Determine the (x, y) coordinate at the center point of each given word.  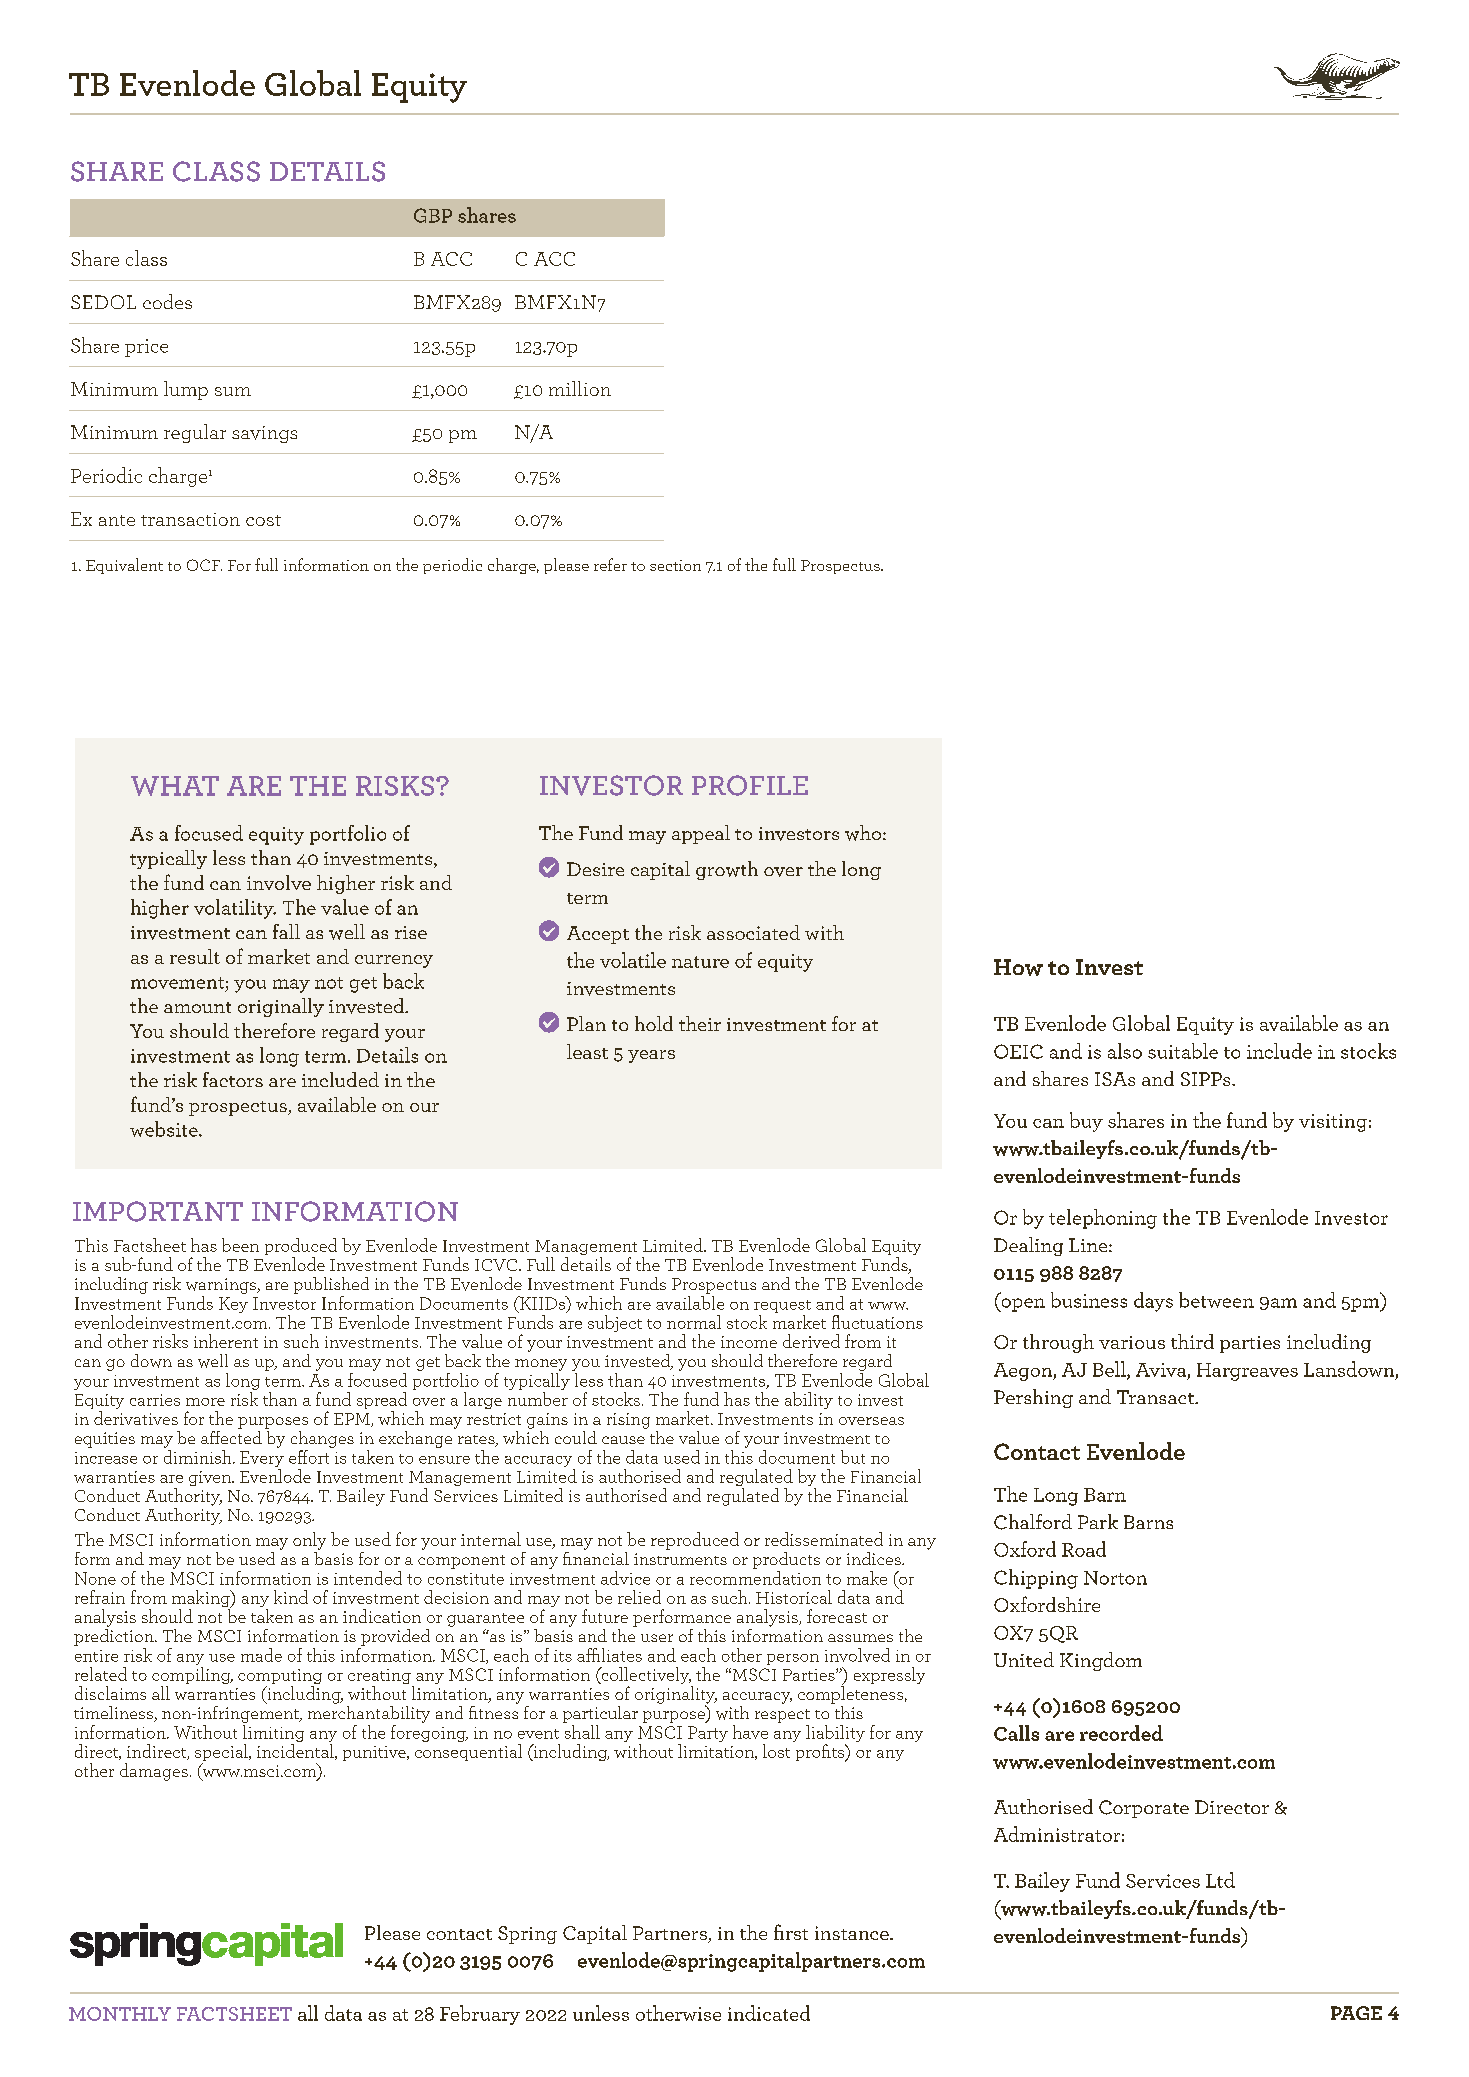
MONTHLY (120, 2014)
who (863, 833)
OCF (204, 565)
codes (167, 301)
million (580, 388)
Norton (1115, 1578)
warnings (222, 1286)
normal (694, 1322)
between (1216, 1300)
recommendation (755, 1578)
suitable (1183, 1051)
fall (286, 931)
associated (753, 932)
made (261, 1655)
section (675, 565)
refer (610, 564)
